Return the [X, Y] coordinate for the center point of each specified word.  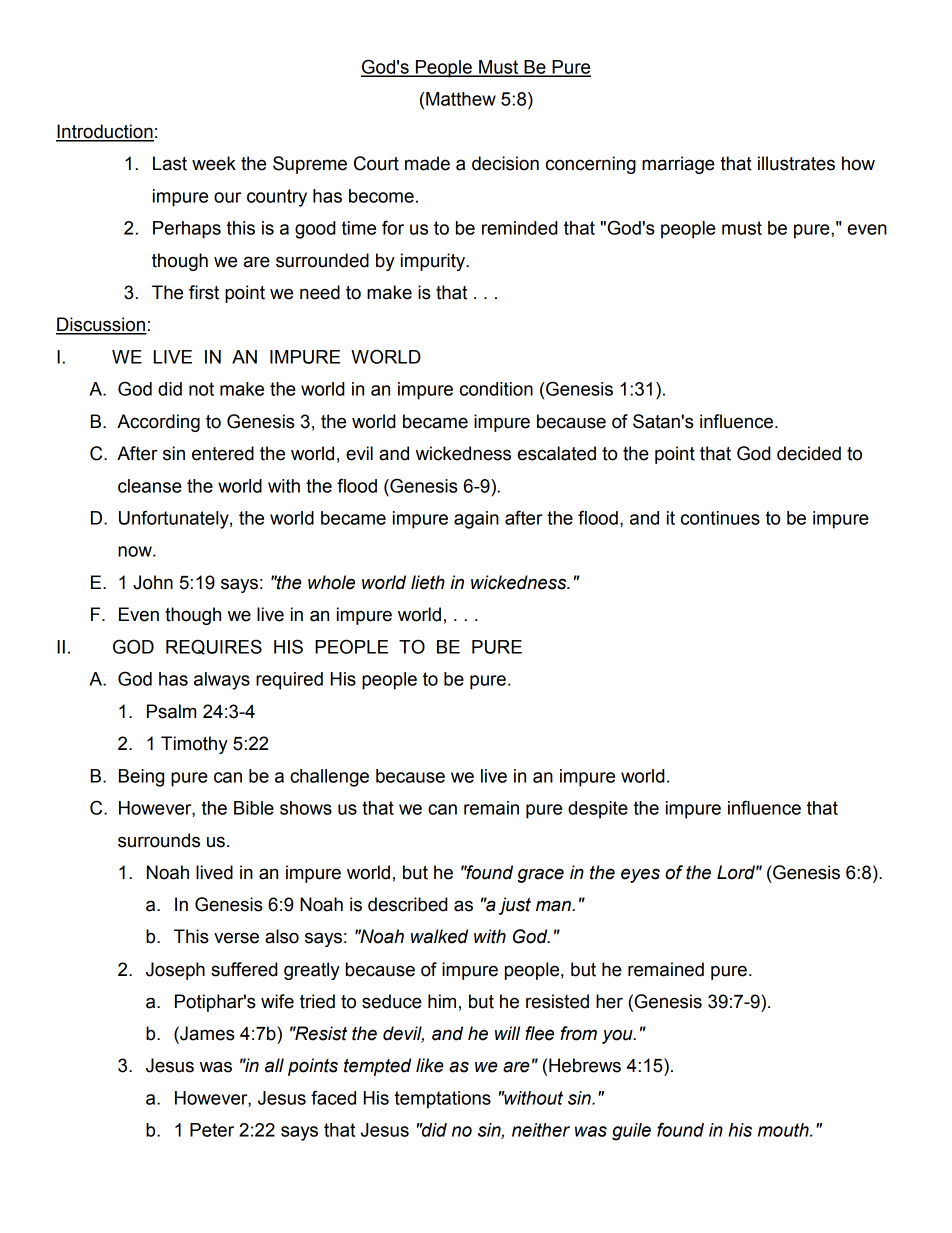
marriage [678, 165]
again [476, 520]
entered [223, 453]
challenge [329, 778]
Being [141, 778]
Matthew [461, 99]
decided [809, 453]
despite [598, 810]
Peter [212, 1130]
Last [170, 163]
